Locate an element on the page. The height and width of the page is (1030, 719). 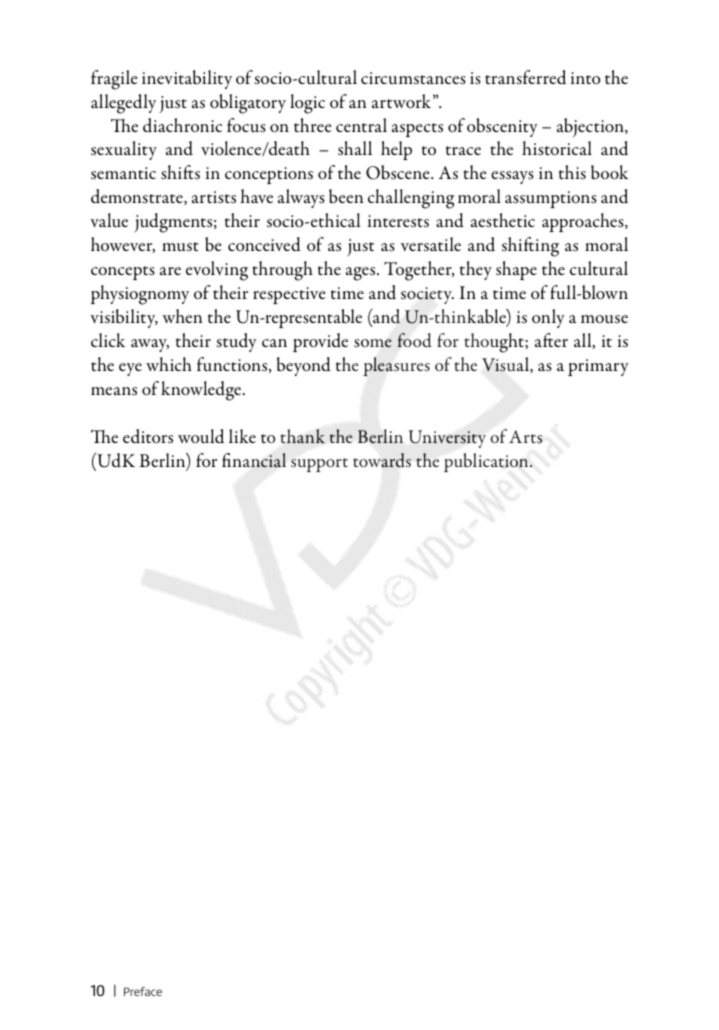
Preface is located at coordinates (143, 991).
